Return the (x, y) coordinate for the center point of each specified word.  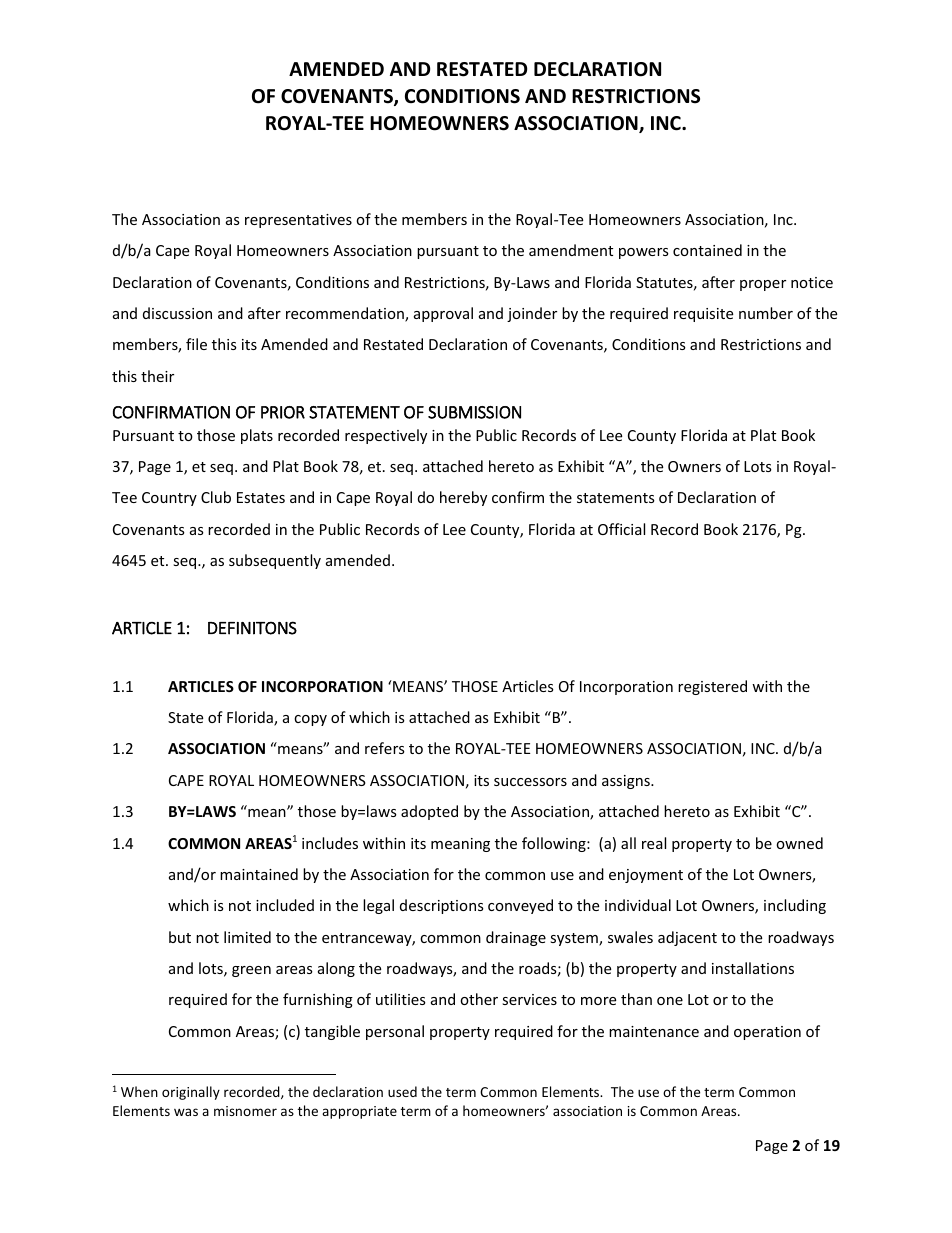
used (402, 1091)
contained (707, 250)
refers (385, 748)
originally (191, 1093)
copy (310, 720)
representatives (298, 221)
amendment (571, 250)
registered (712, 687)
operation (767, 1033)
